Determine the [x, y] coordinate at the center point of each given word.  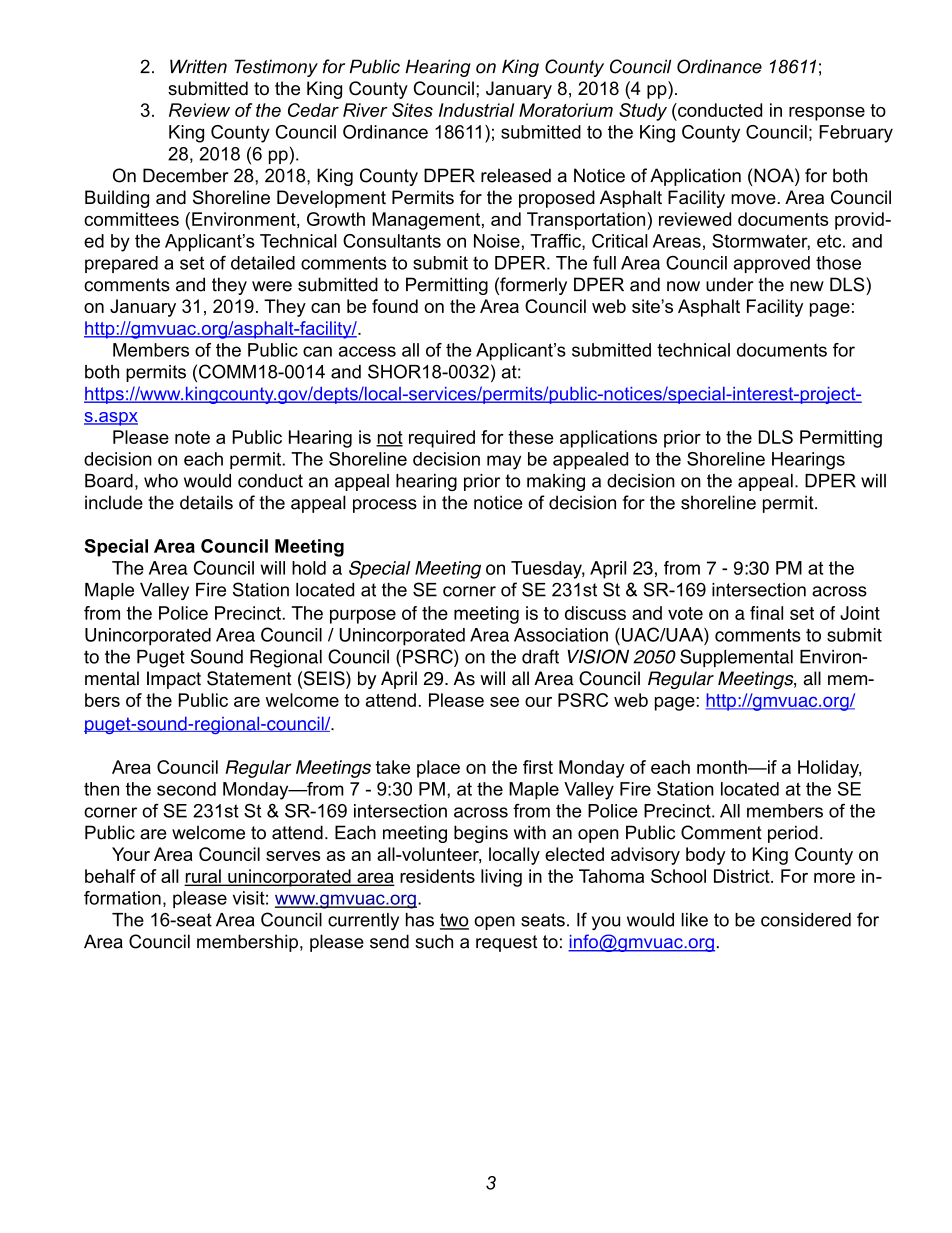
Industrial [476, 110]
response [827, 114]
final [766, 613]
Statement [249, 678]
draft [540, 656]
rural [204, 877]
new [807, 286]
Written [198, 66]
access [367, 351]
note [192, 437]
